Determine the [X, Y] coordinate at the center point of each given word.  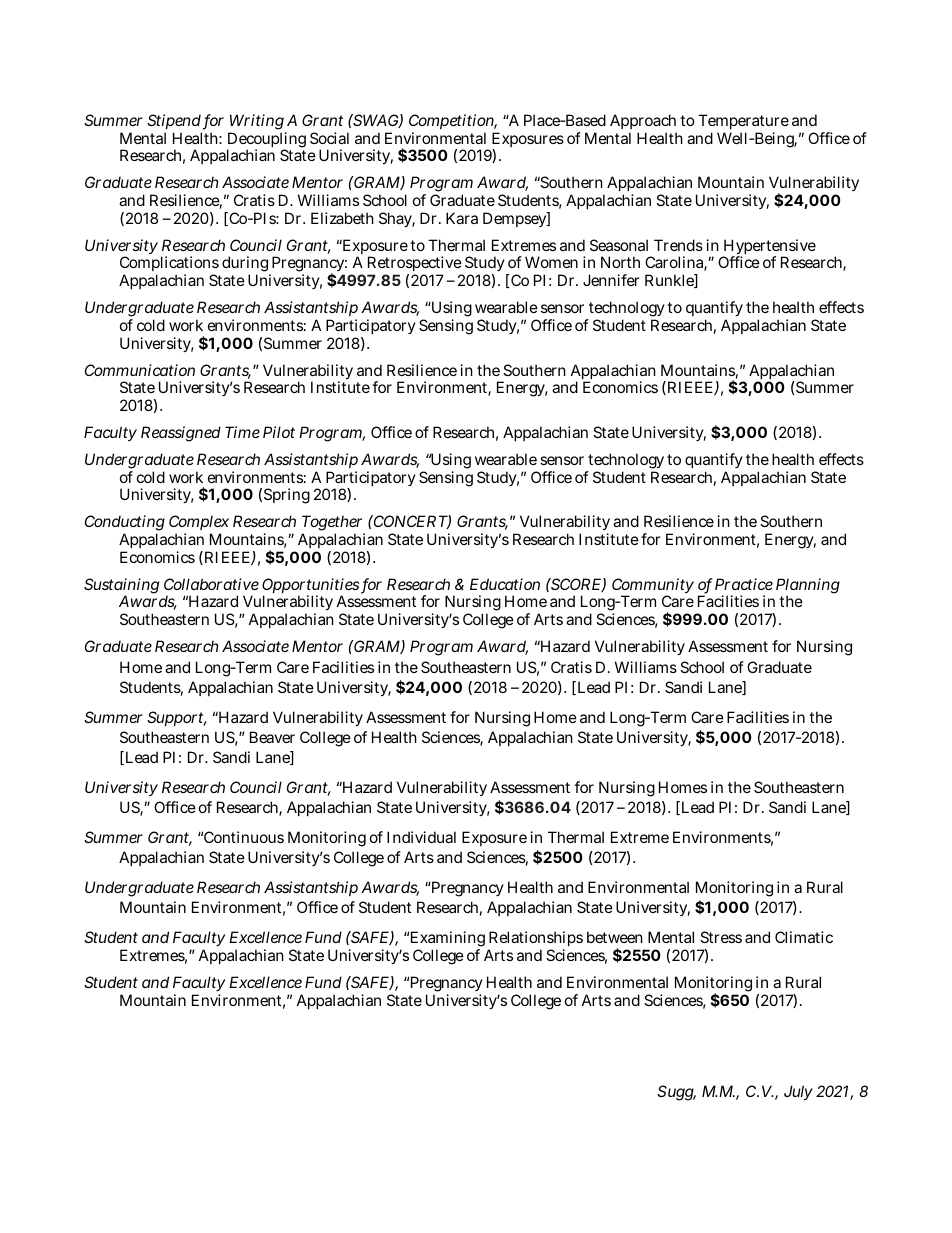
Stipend [174, 123]
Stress [721, 937]
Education [505, 584]
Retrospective [415, 265]
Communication [140, 370]
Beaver [272, 737]
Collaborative [211, 584]
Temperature [743, 123]
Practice [744, 584]
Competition [453, 123]
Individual [421, 837]
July [798, 1092]
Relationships [535, 940]
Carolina [676, 263]
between [615, 937]
